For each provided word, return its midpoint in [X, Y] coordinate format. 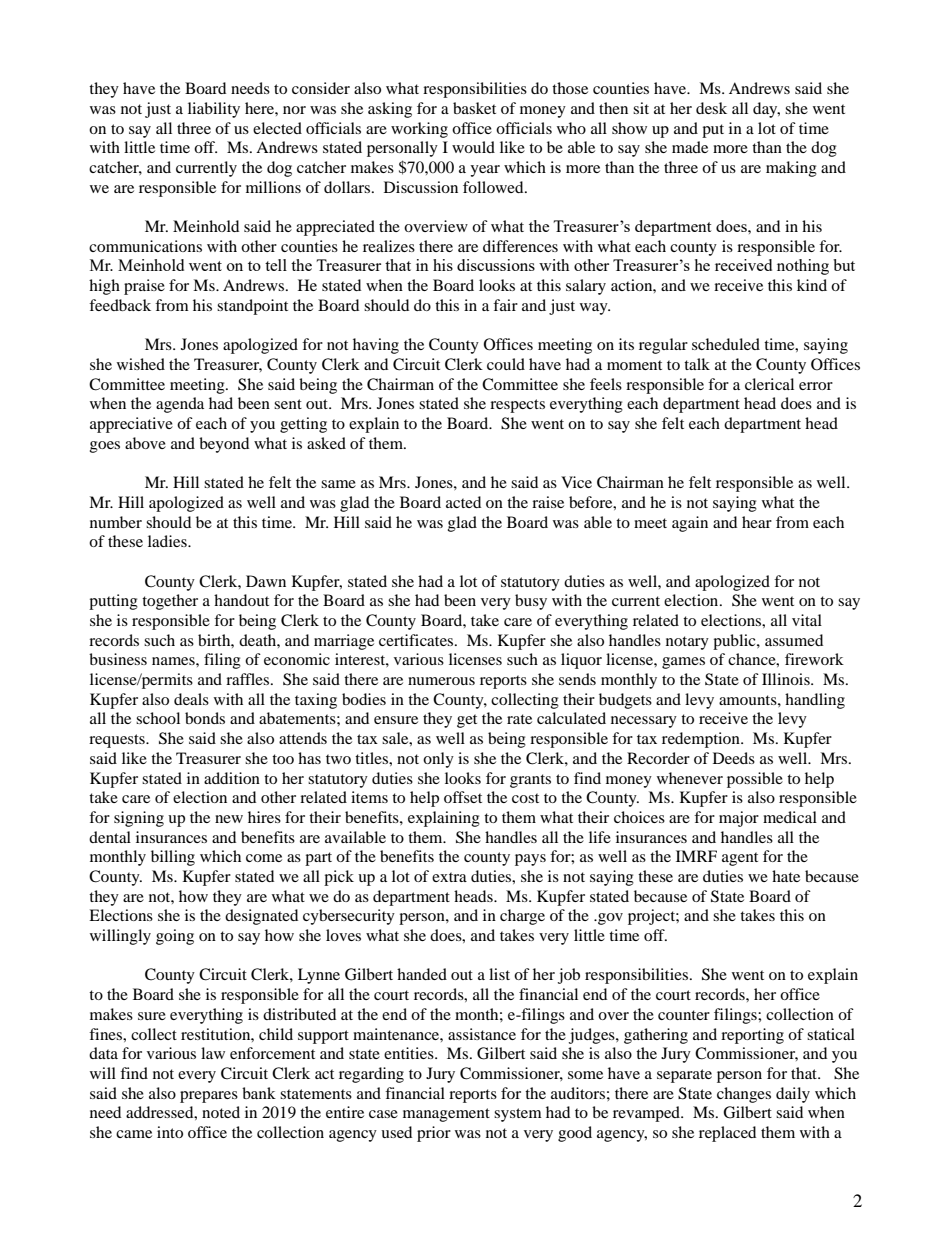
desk [711, 108]
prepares [209, 1097]
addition [232, 778]
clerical [769, 384]
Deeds [734, 758]
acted [463, 502]
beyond [224, 445]
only [438, 760]
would [473, 147]
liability [214, 110]
